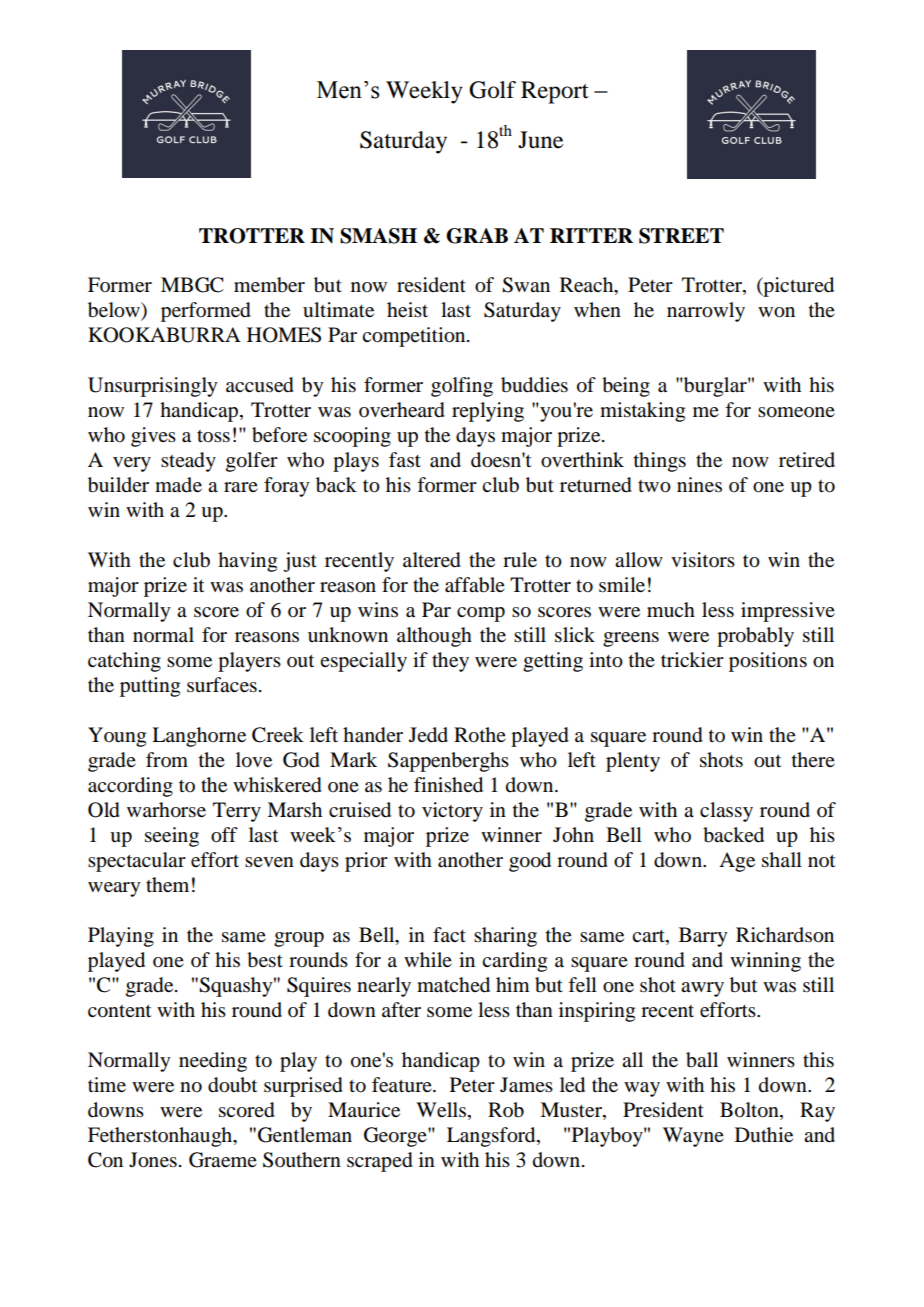 The image size is (924, 1307). Describe the element at coordinates (223, 1160) in the screenshot. I see `Graeme` at that location.
